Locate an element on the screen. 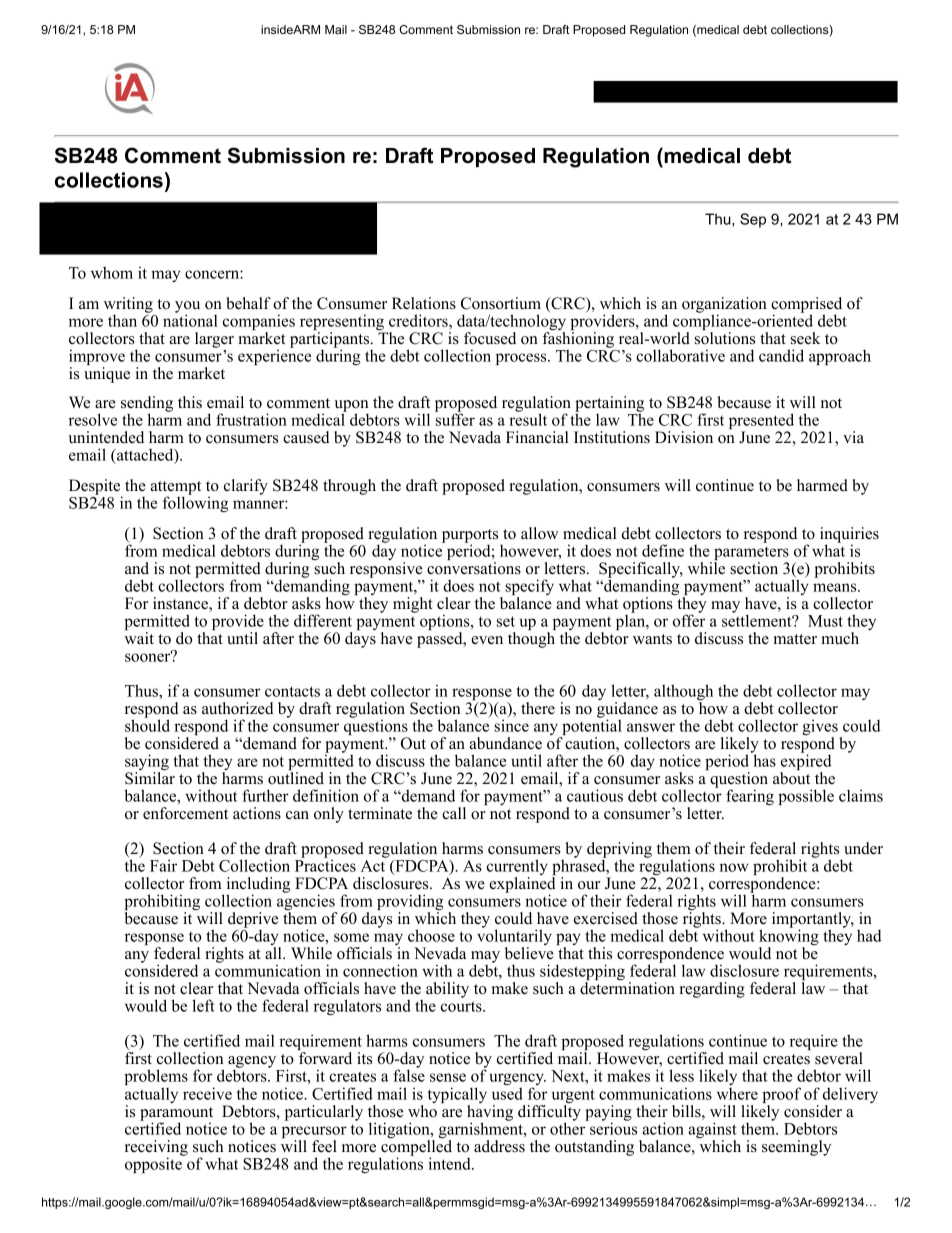 This screenshot has height=1233, width=952. whom is located at coordinates (112, 272).
